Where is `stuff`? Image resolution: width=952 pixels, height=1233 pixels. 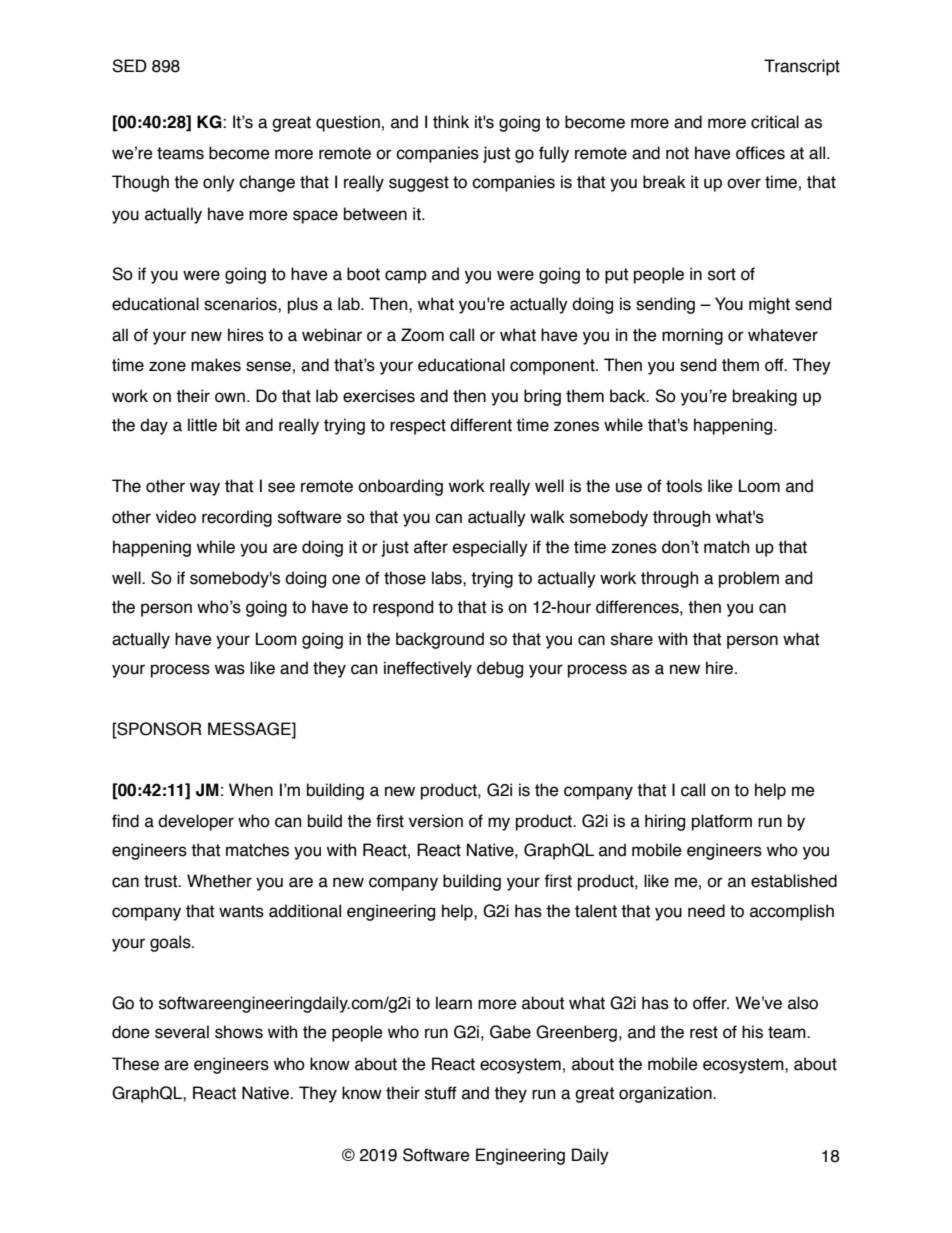 stuff is located at coordinates (441, 1093).
